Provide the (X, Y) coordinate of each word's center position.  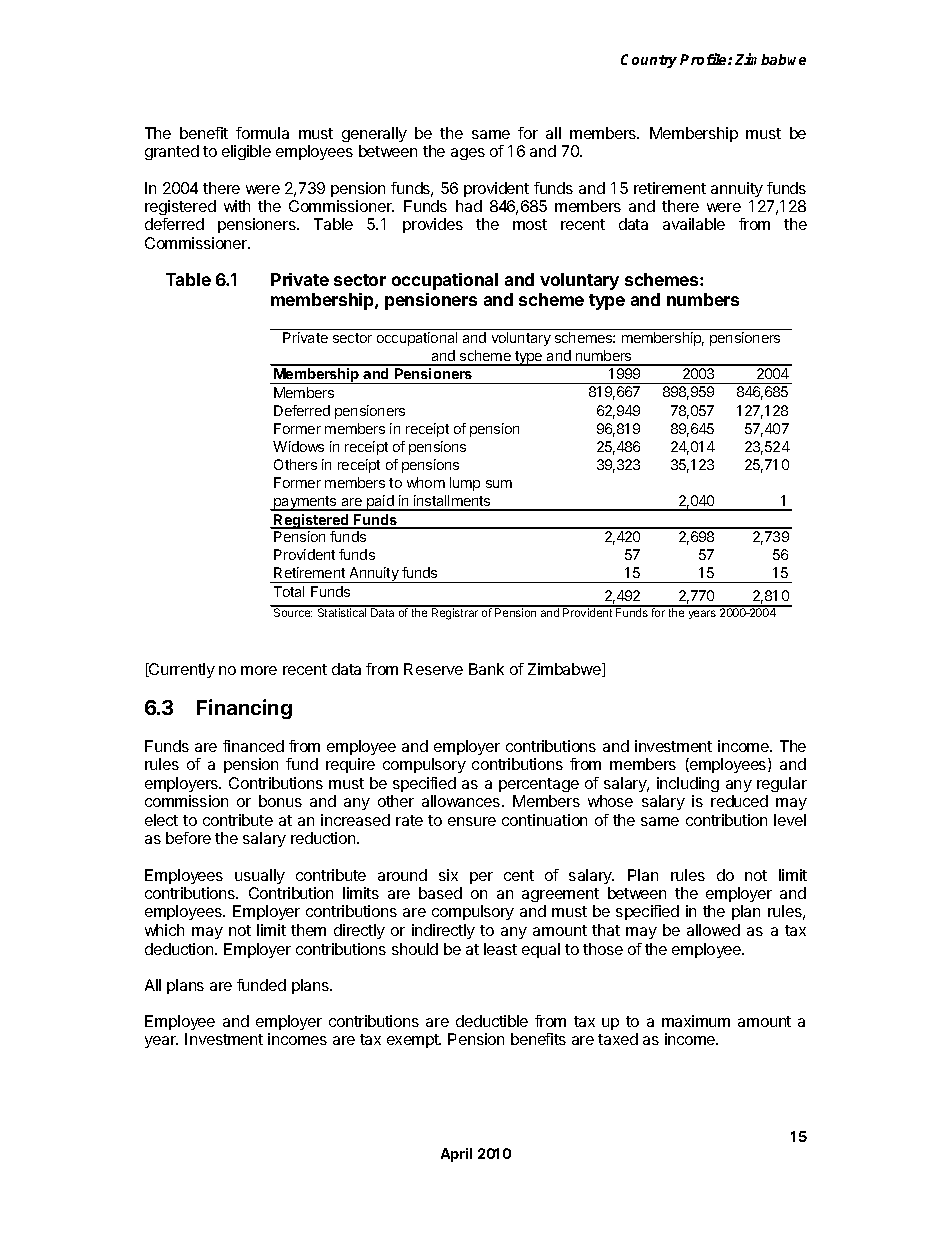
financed (253, 746)
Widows (298, 446)
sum (499, 484)
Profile (704, 59)
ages (468, 154)
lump (465, 484)
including (688, 784)
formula (262, 133)
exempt (414, 1041)
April (456, 1155)
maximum (696, 1021)
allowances (462, 801)
